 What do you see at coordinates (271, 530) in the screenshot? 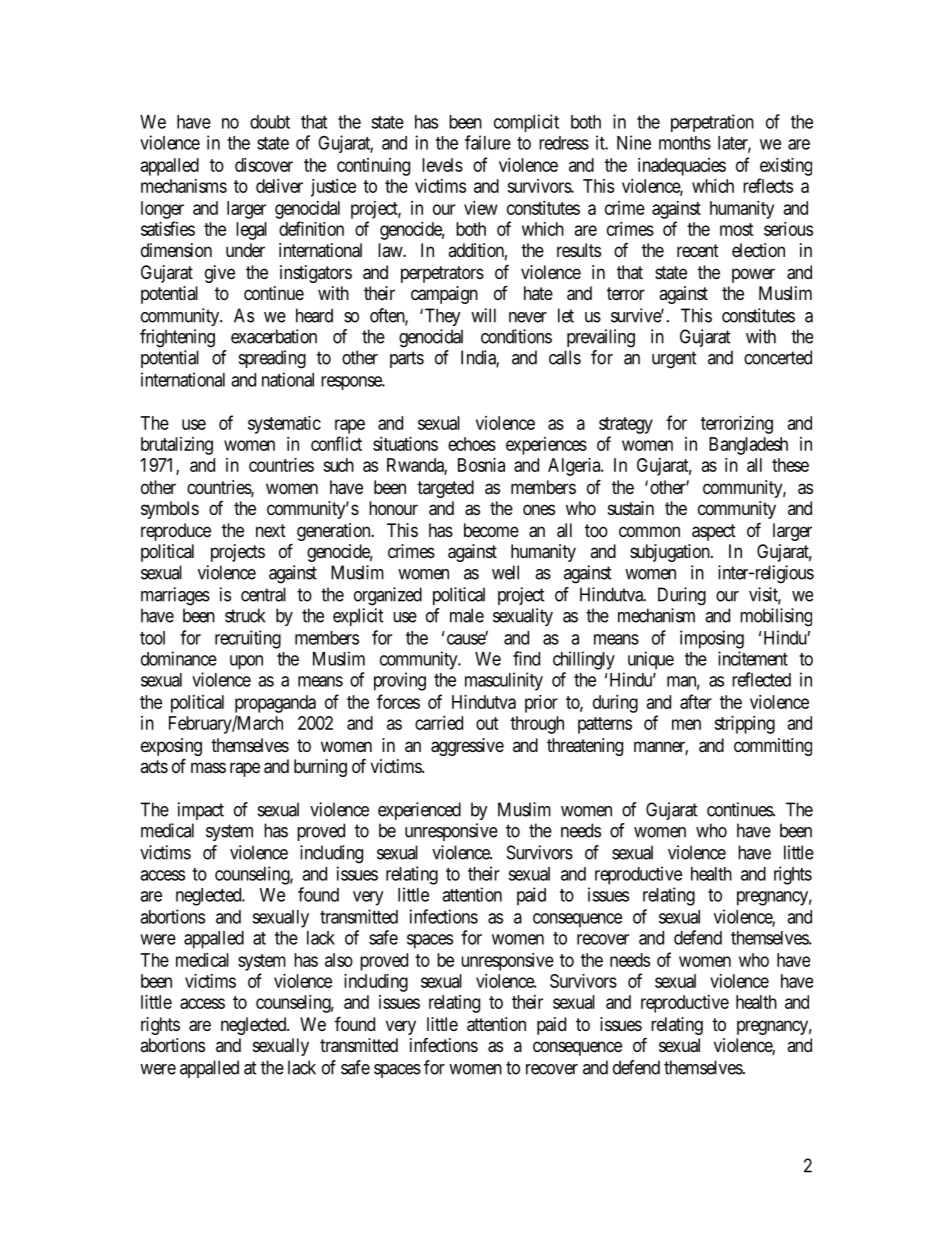
I see `next` at bounding box center [271, 530].
